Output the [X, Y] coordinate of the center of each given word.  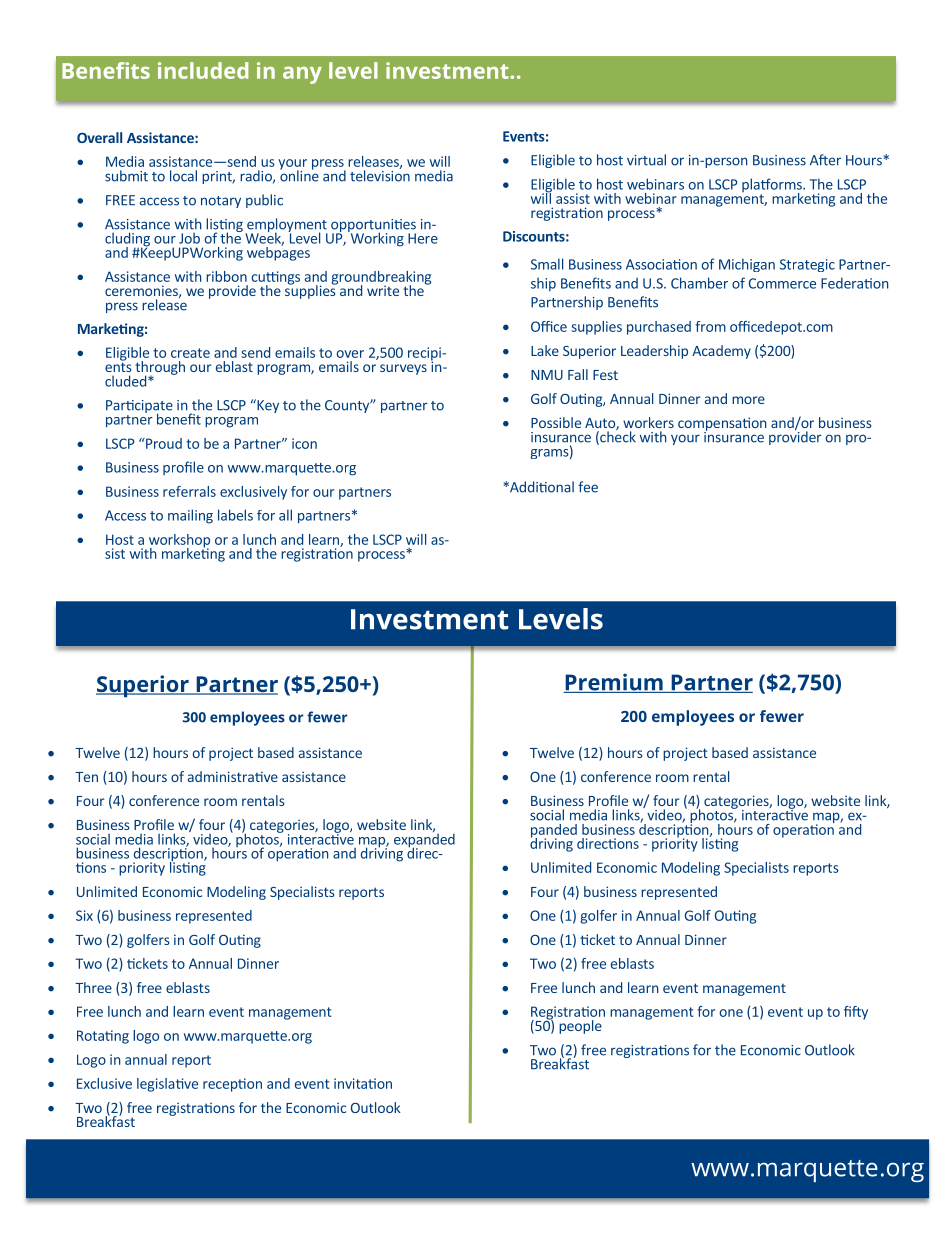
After [825, 160]
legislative [167, 1085]
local [183, 176]
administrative [233, 776]
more [748, 400]
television [380, 175]
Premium [614, 683]
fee [588, 487]
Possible [556, 422]
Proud [163, 443]
